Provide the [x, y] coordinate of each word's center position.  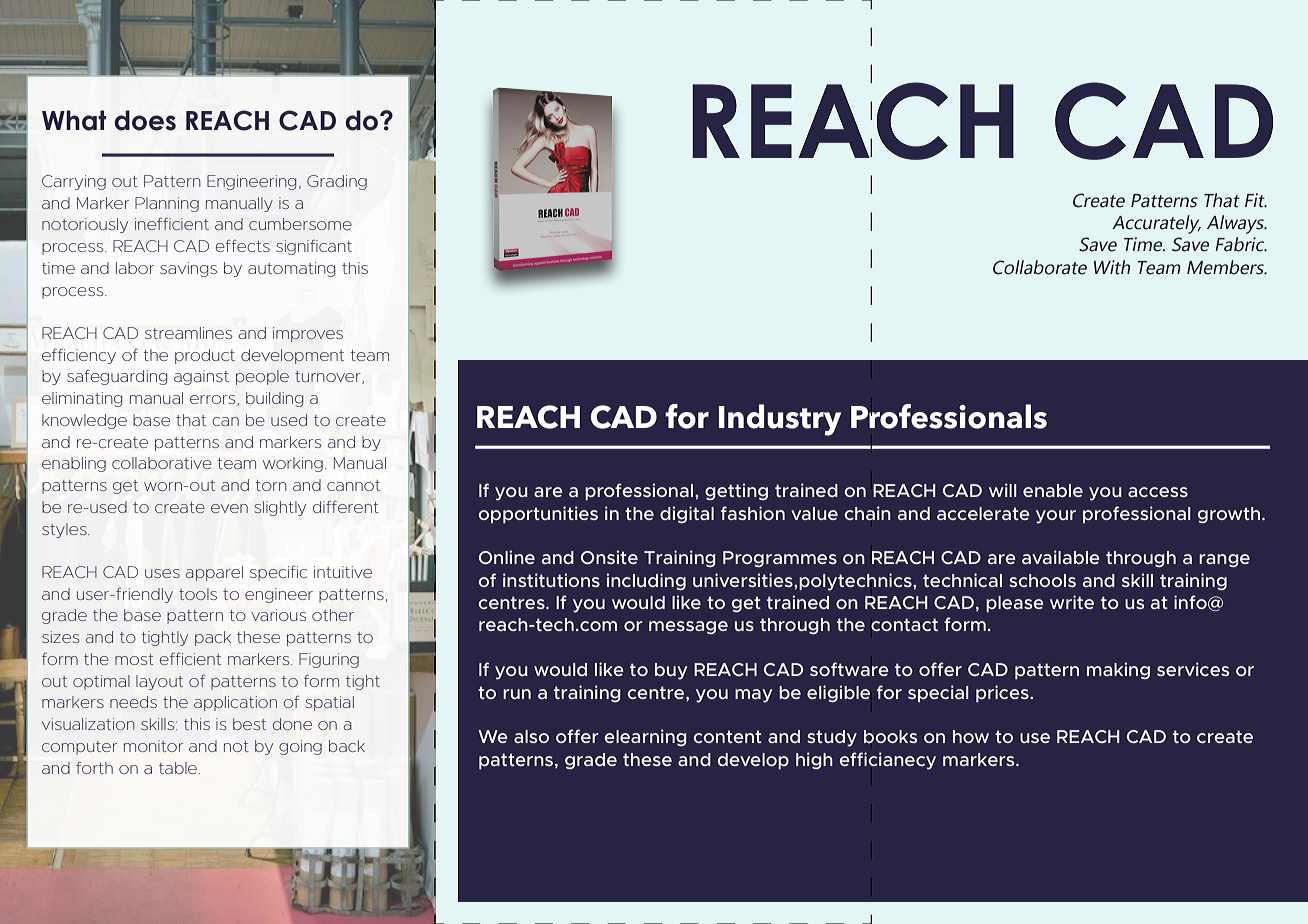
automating [291, 269]
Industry [780, 420]
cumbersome [300, 224]
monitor [153, 746]
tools [198, 594]
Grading [337, 182]
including [646, 581]
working [293, 464]
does [145, 120]
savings [188, 269]
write [1072, 602]
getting [736, 491]
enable [1053, 490]
